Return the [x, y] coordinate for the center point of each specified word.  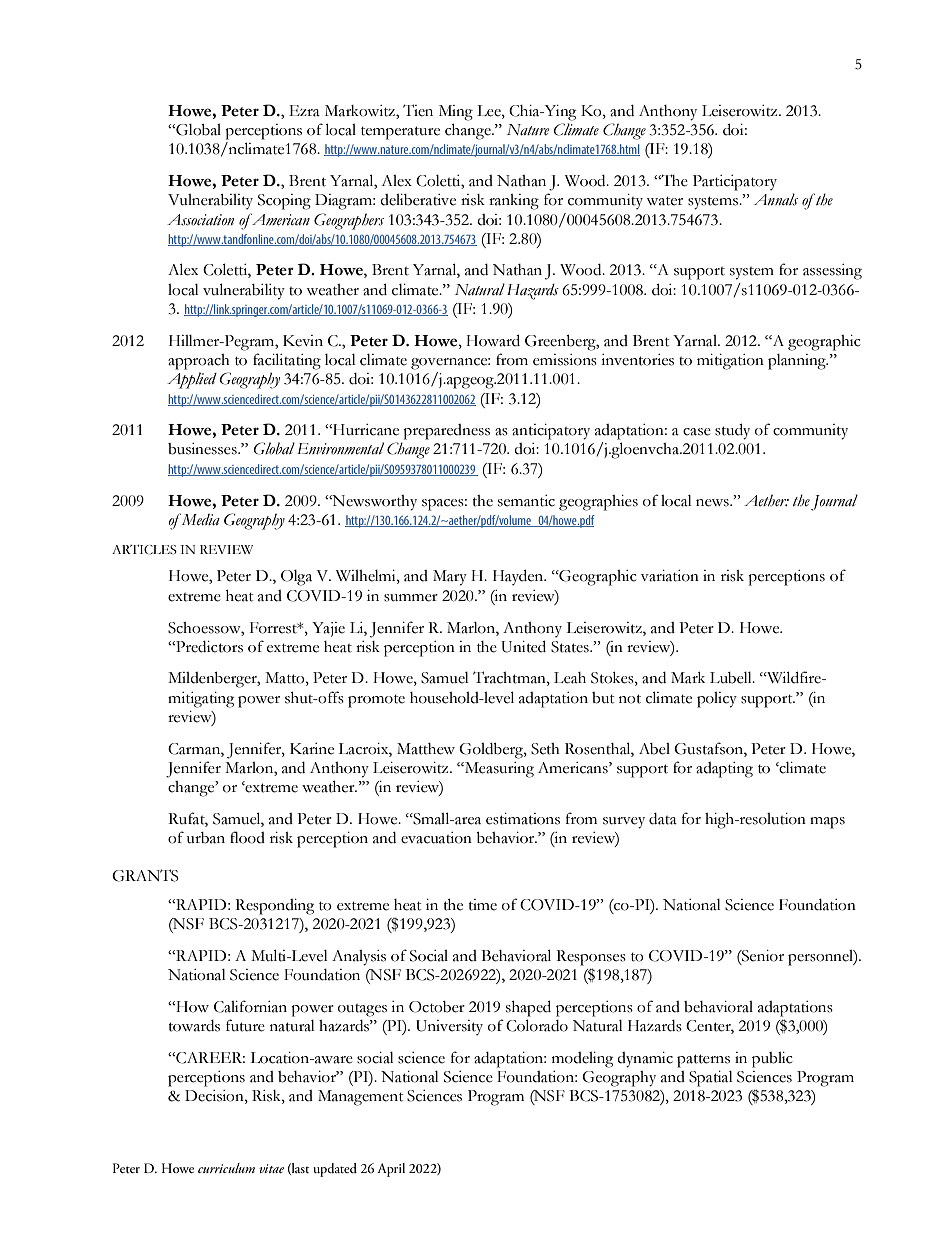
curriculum [226, 1168]
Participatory [735, 183]
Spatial [711, 1079]
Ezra [304, 111]
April [391, 1170]
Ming [456, 113]
